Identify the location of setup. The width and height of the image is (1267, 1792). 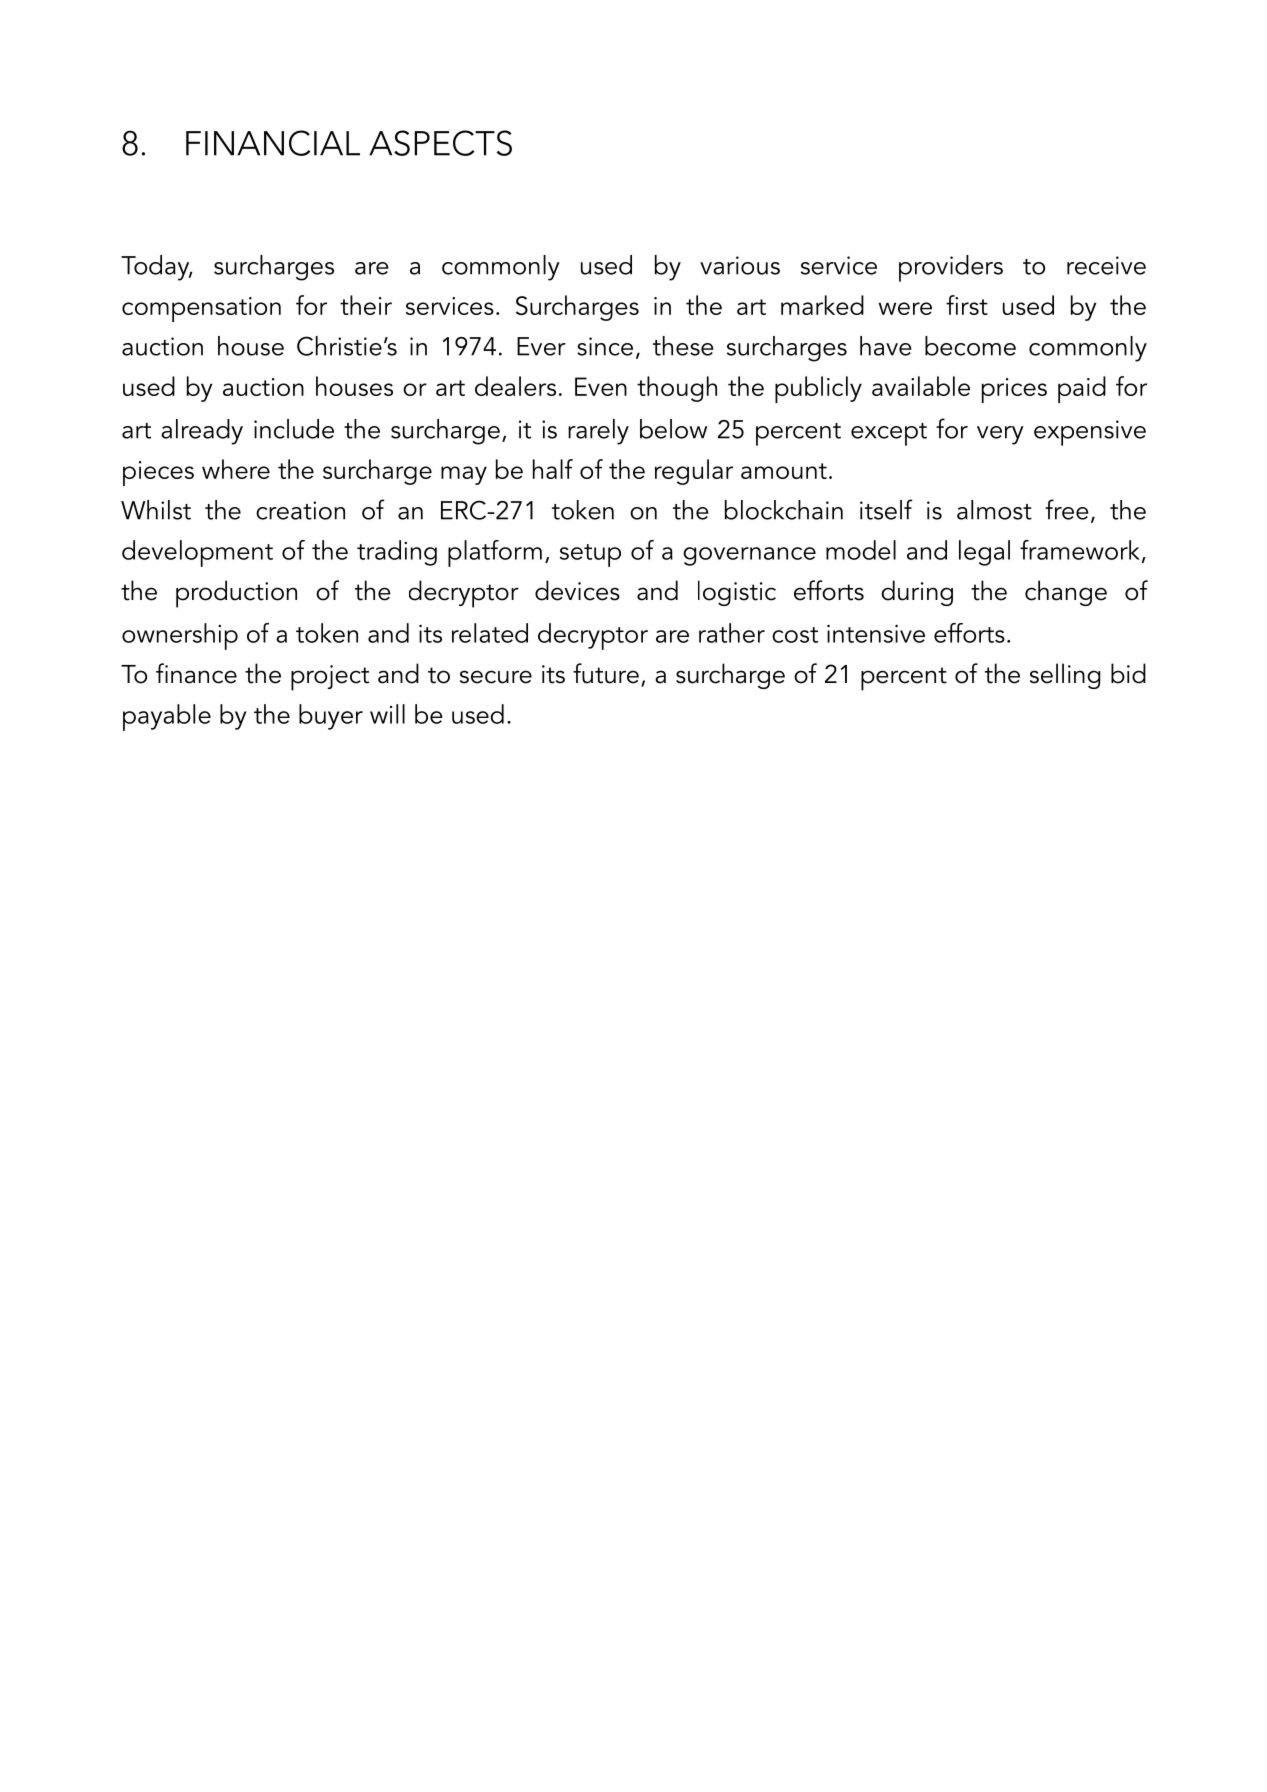
(590, 555).
